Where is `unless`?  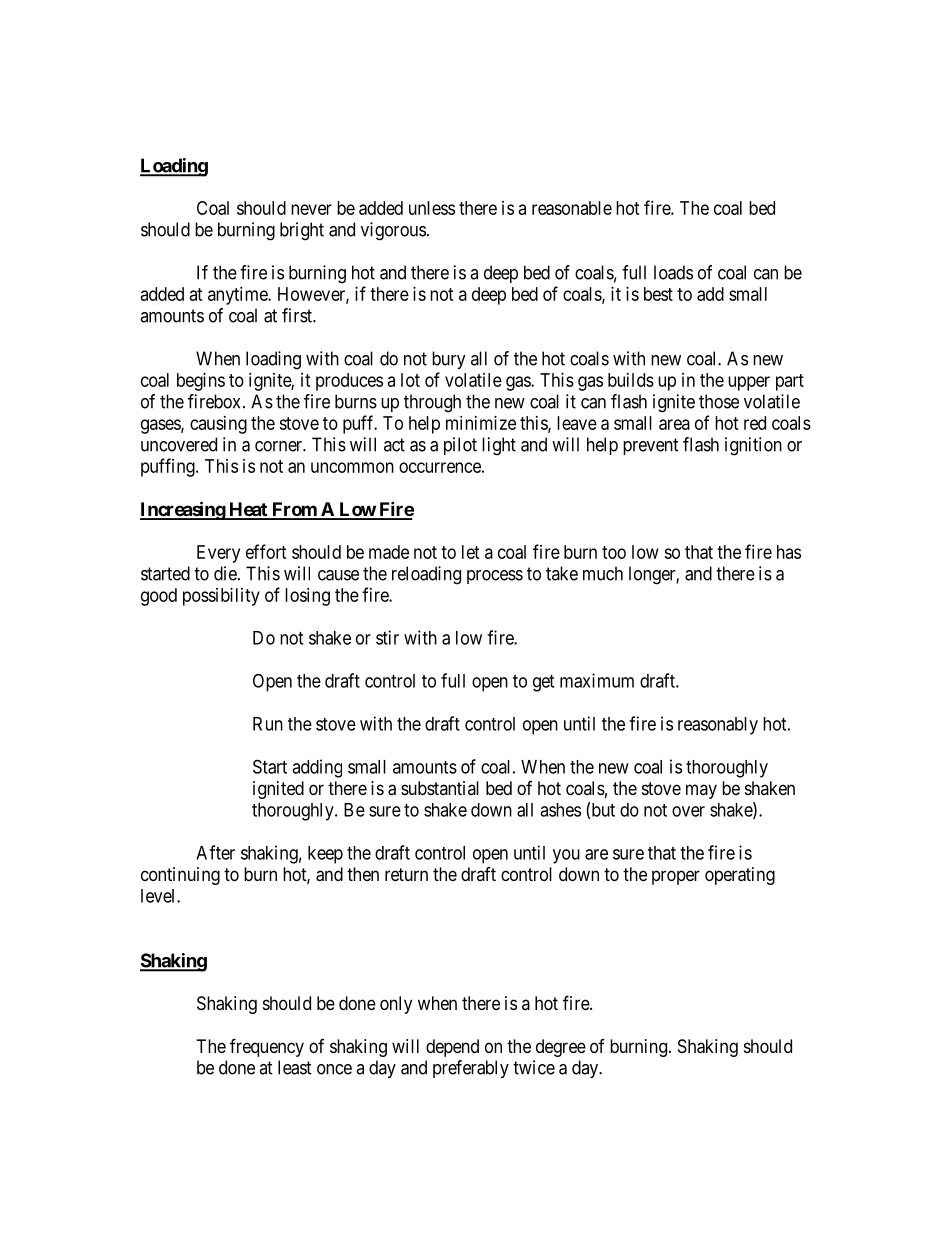 unless is located at coordinates (432, 208).
